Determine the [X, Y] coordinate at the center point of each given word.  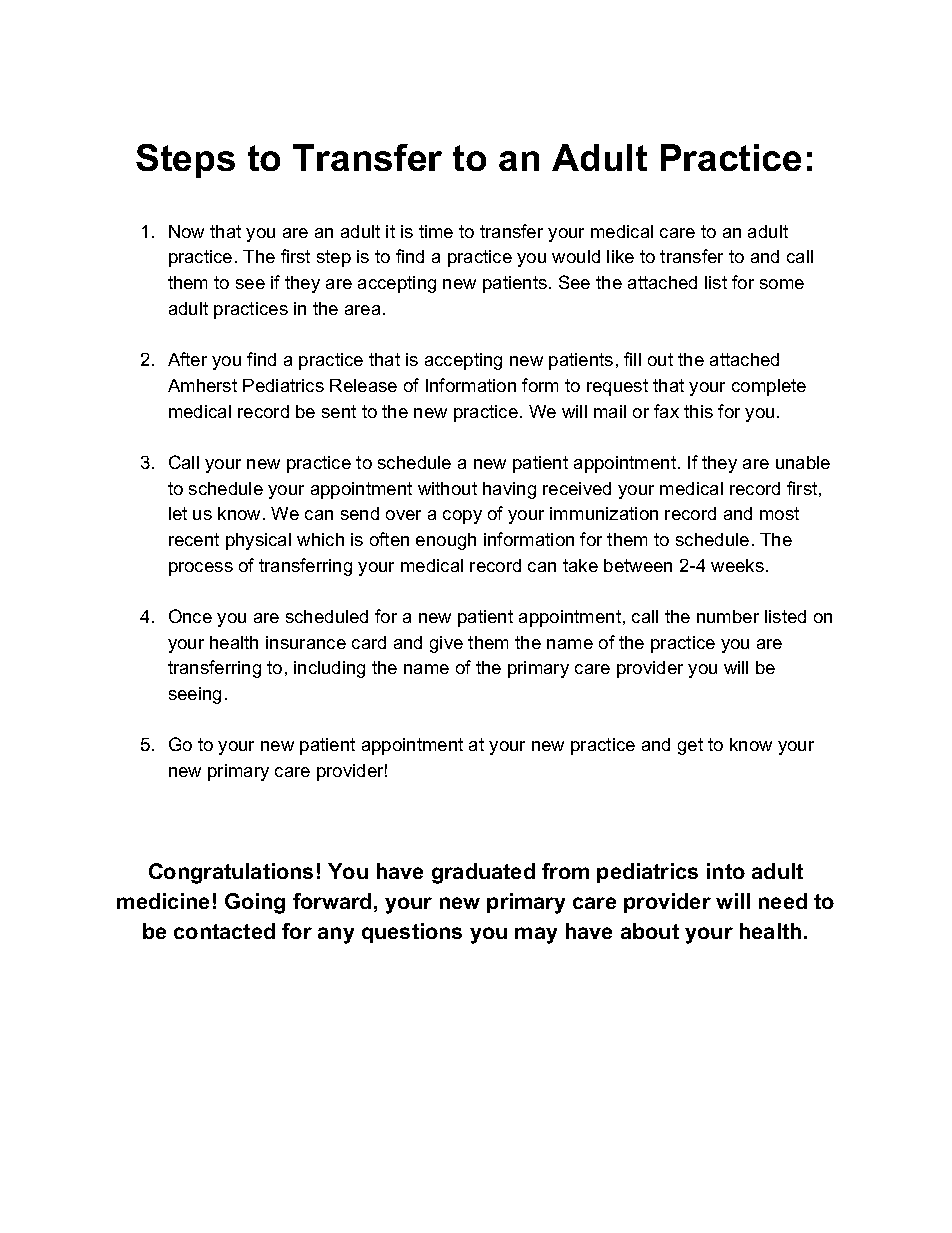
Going [255, 903]
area [362, 310]
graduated [483, 873]
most [779, 513]
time [436, 231]
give [446, 644]
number [728, 616]
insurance [306, 642]
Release [363, 385]
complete [769, 387]
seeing [195, 695]
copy [462, 517]
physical [258, 541]
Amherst [202, 385]
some [782, 284]
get [690, 746]
